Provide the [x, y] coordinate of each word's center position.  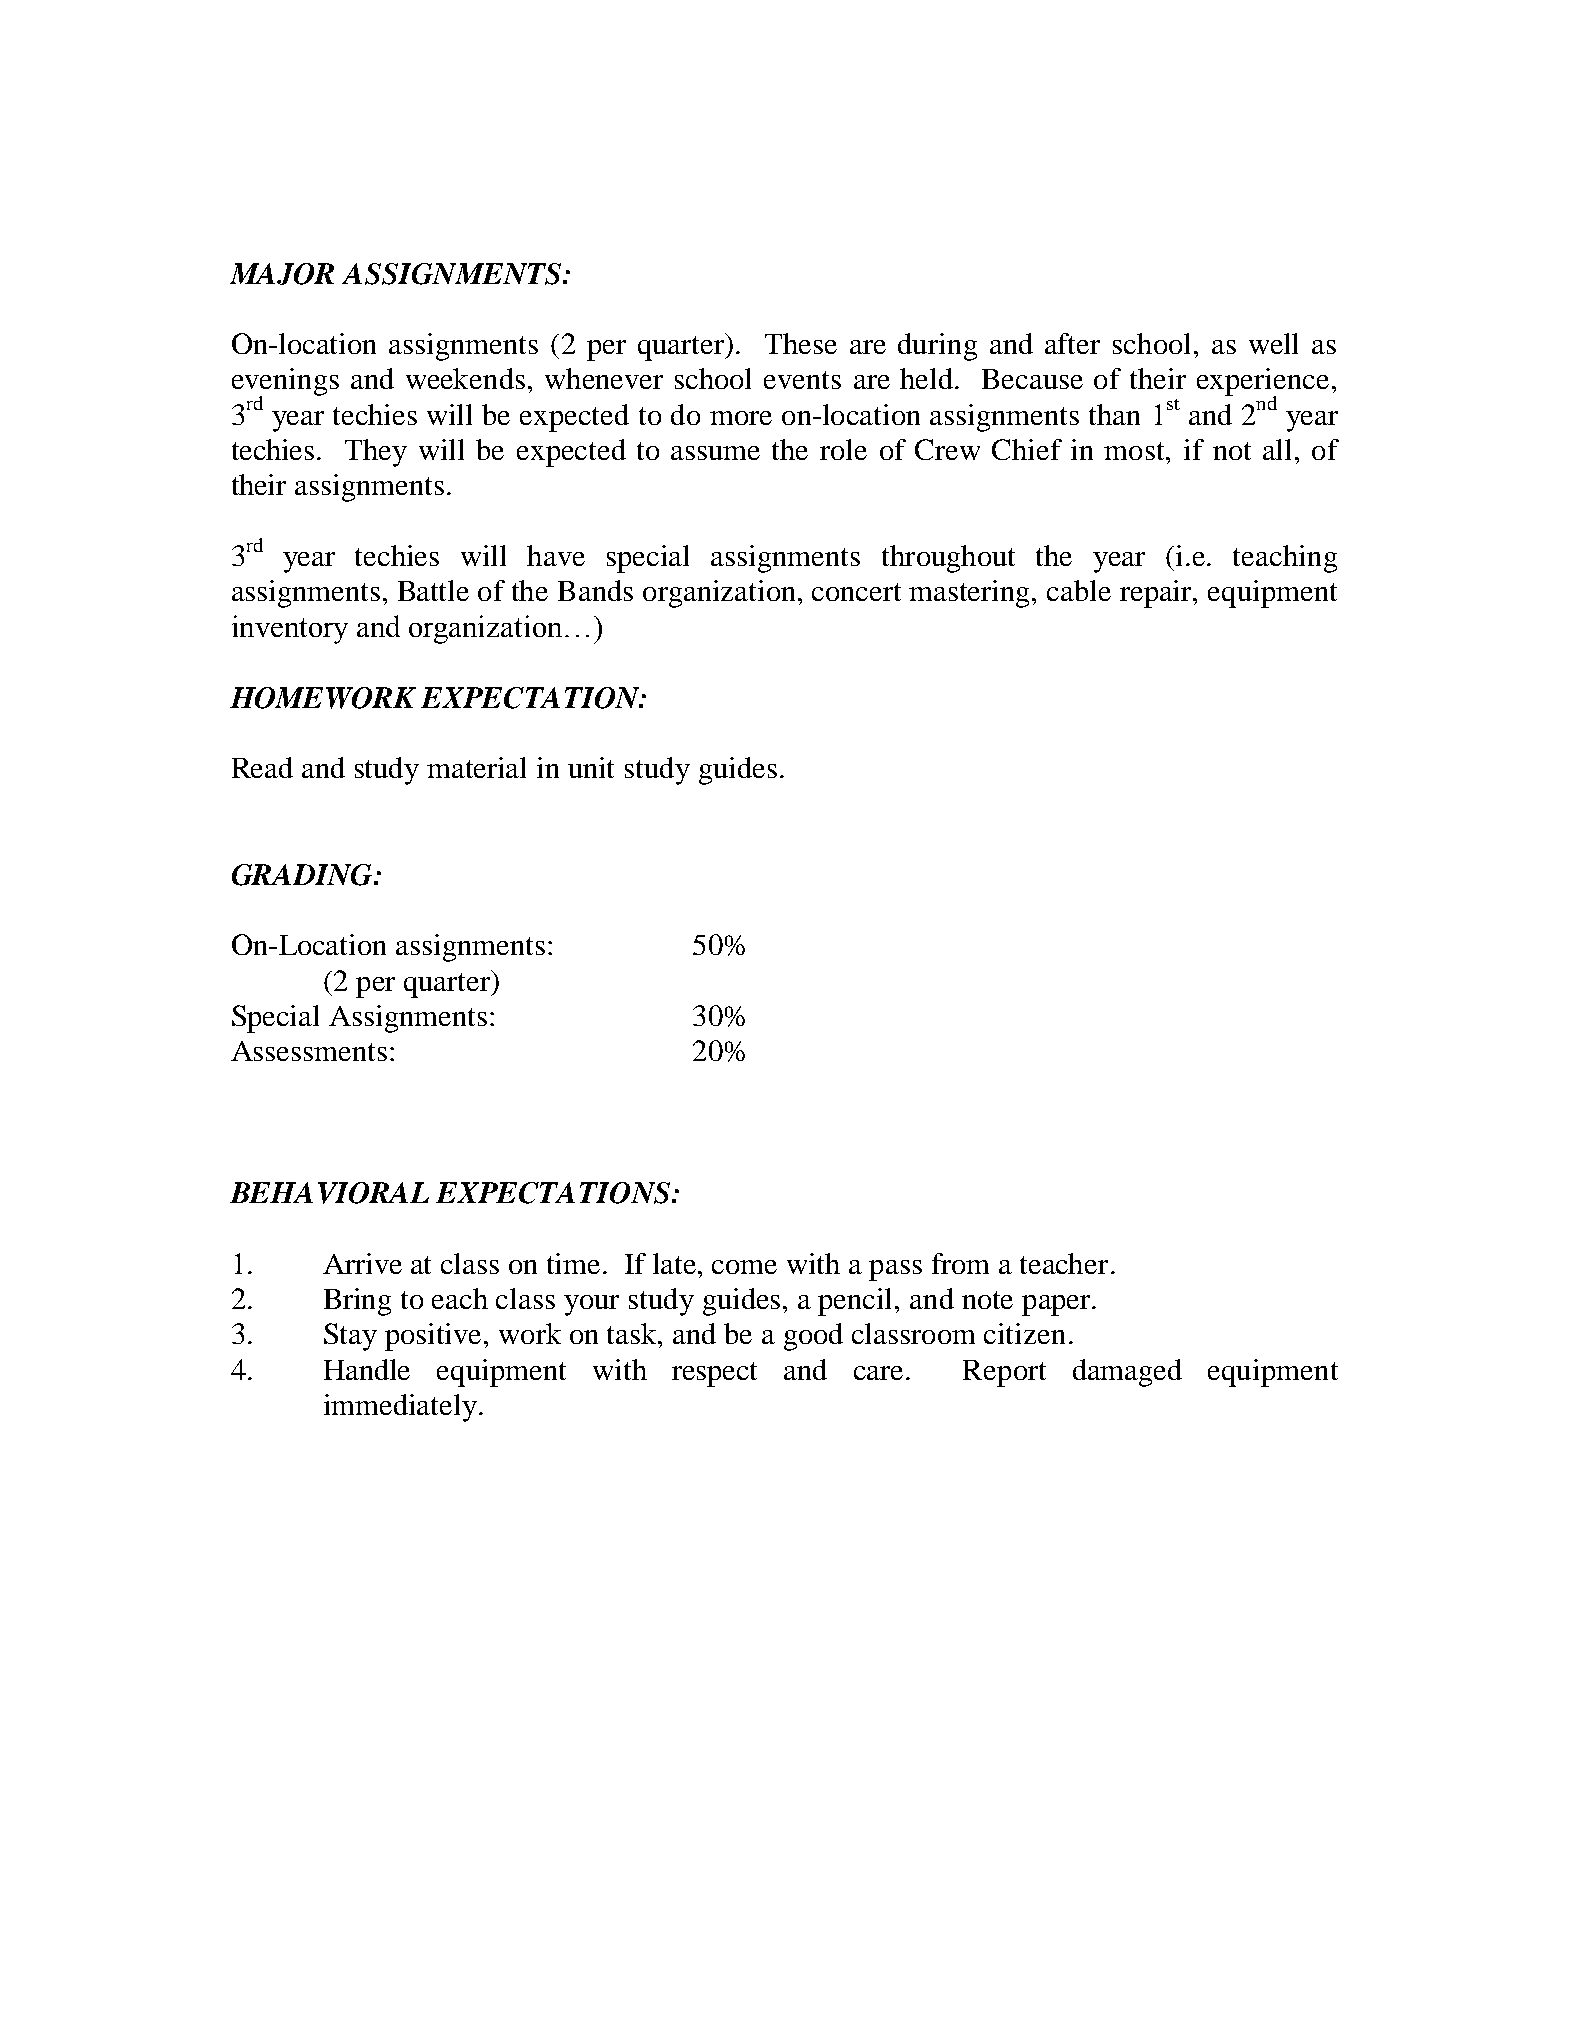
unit [591, 767]
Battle [433, 590]
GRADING [303, 875]
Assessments [309, 1051]
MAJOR [282, 274]
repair [1157, 594]
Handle [367, 1369]
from [960, 1263]
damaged [1127, 1373]
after [1072, 343]
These [801, 343]
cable [1079, 590]
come [744, 1267]
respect [714, 1374]
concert [856, 592]
